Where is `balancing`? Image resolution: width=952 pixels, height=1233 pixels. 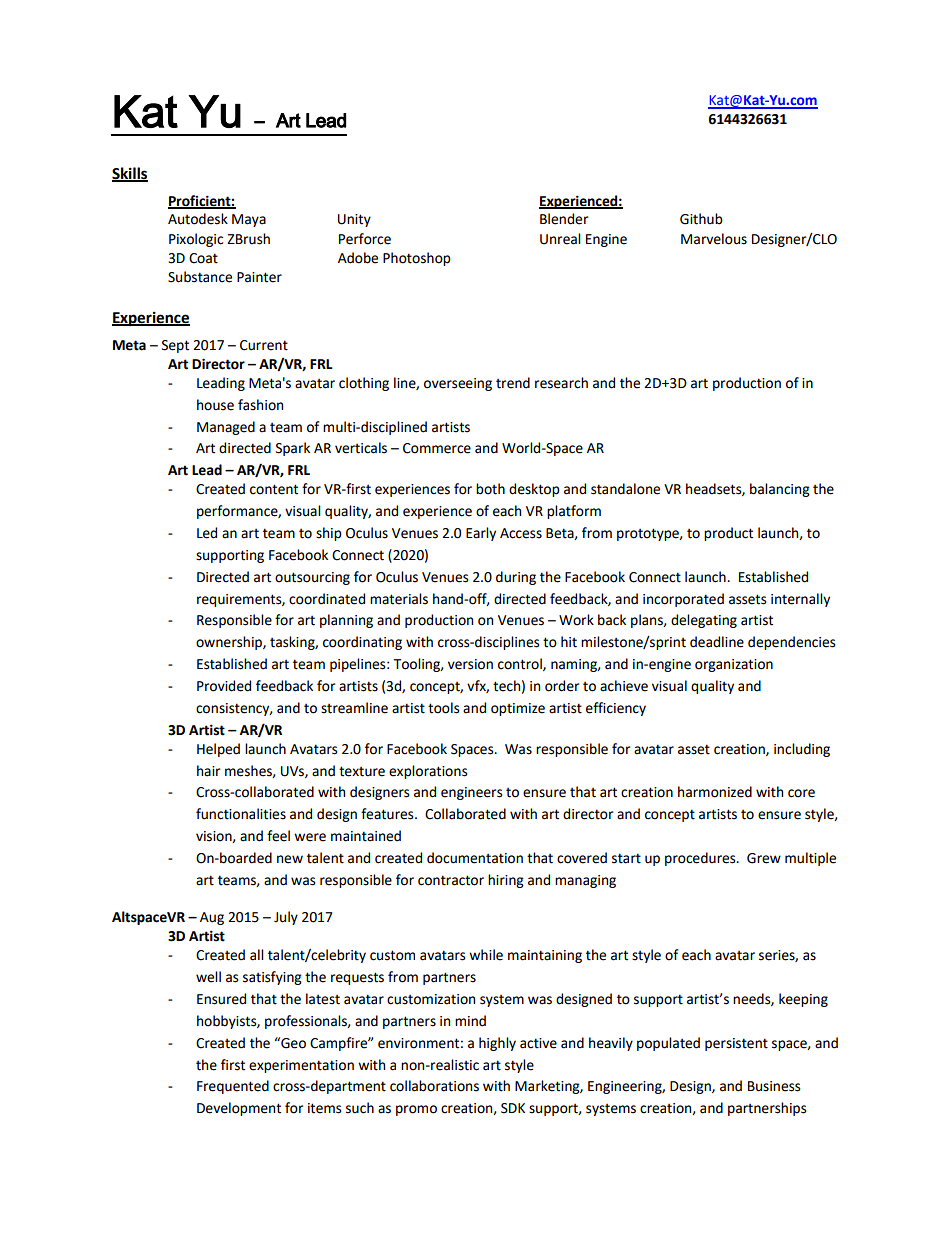
balancing is located at coordinates (780, 490).
